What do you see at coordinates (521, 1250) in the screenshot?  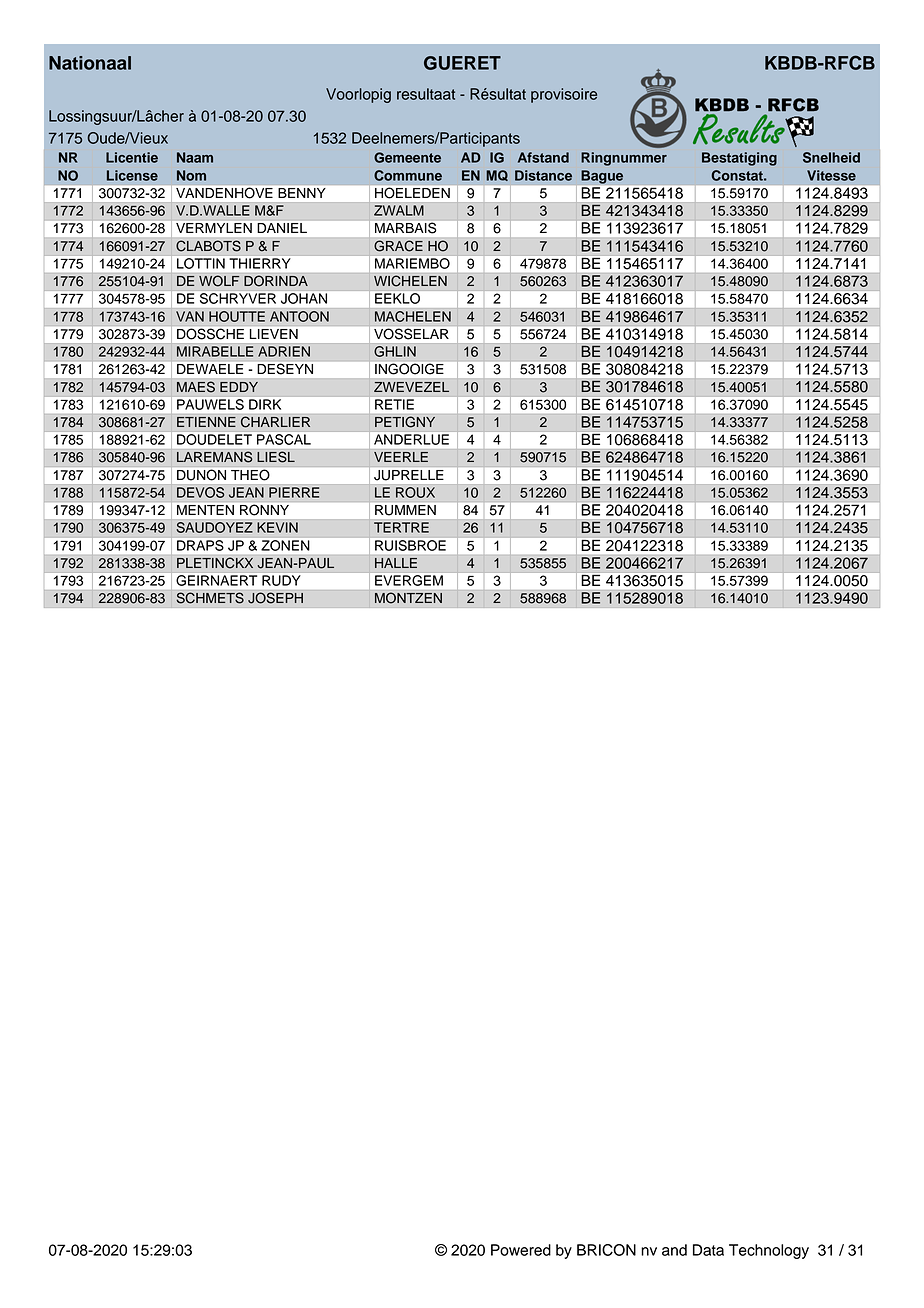 I see `Powered` at bounding box center [521, 1250].
